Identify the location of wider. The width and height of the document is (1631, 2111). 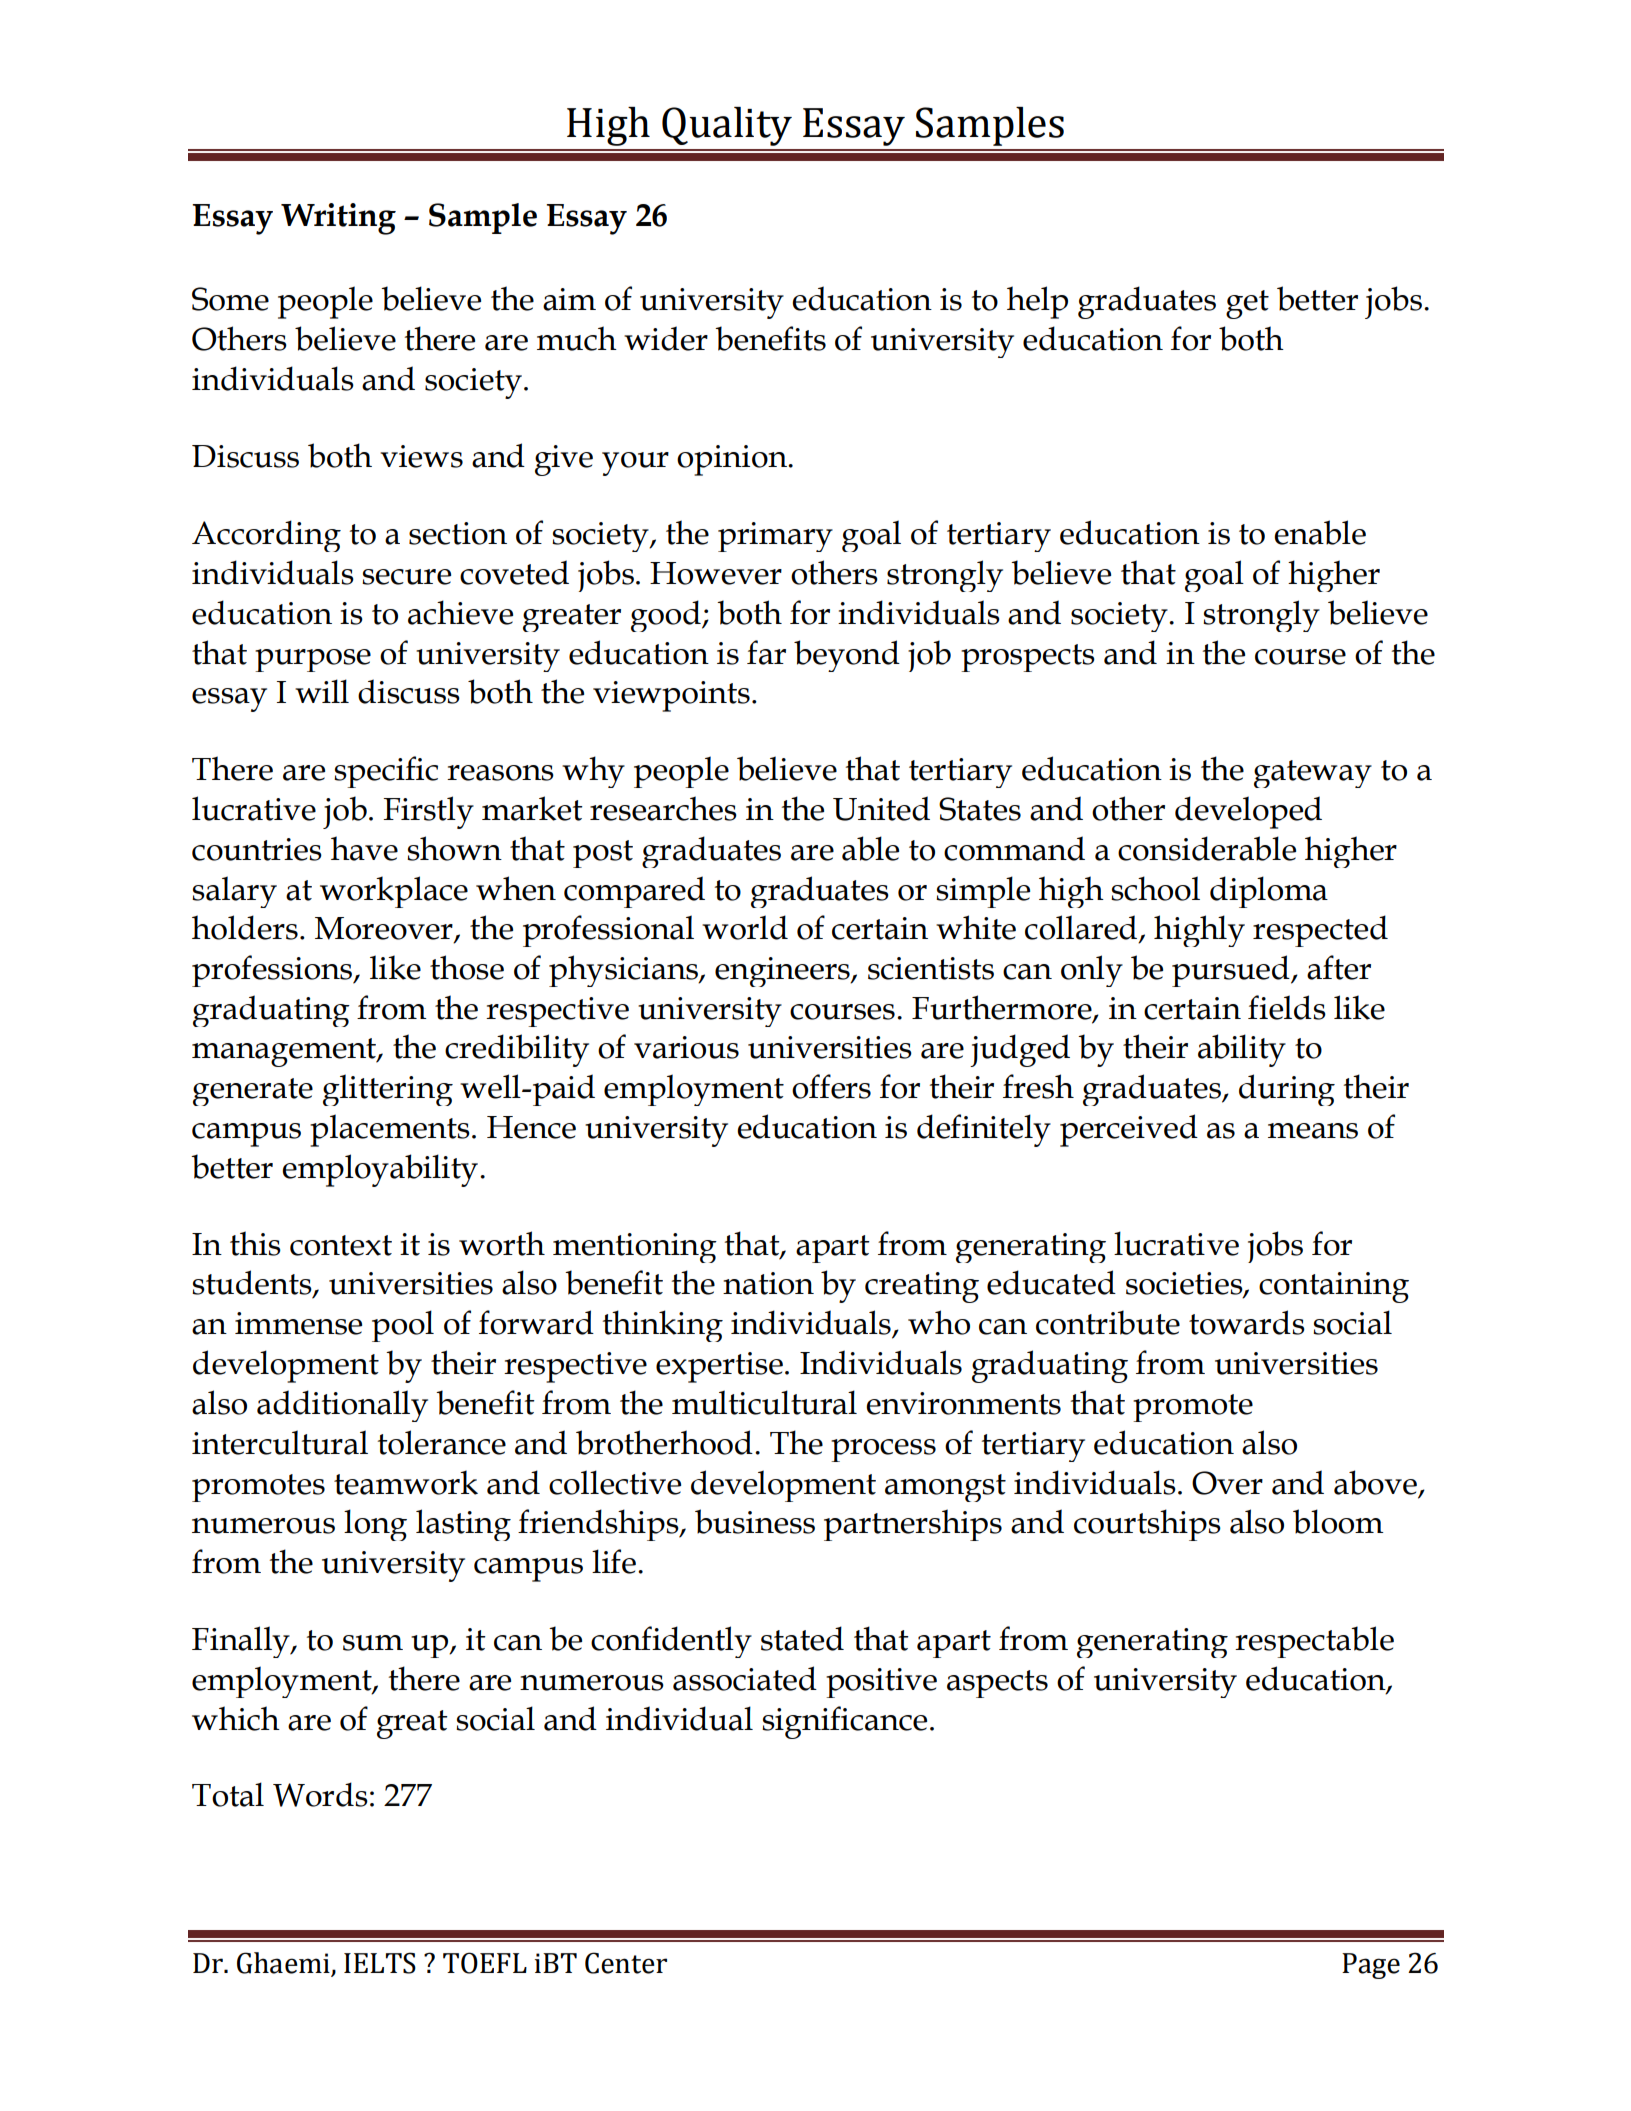
(666, 338).
